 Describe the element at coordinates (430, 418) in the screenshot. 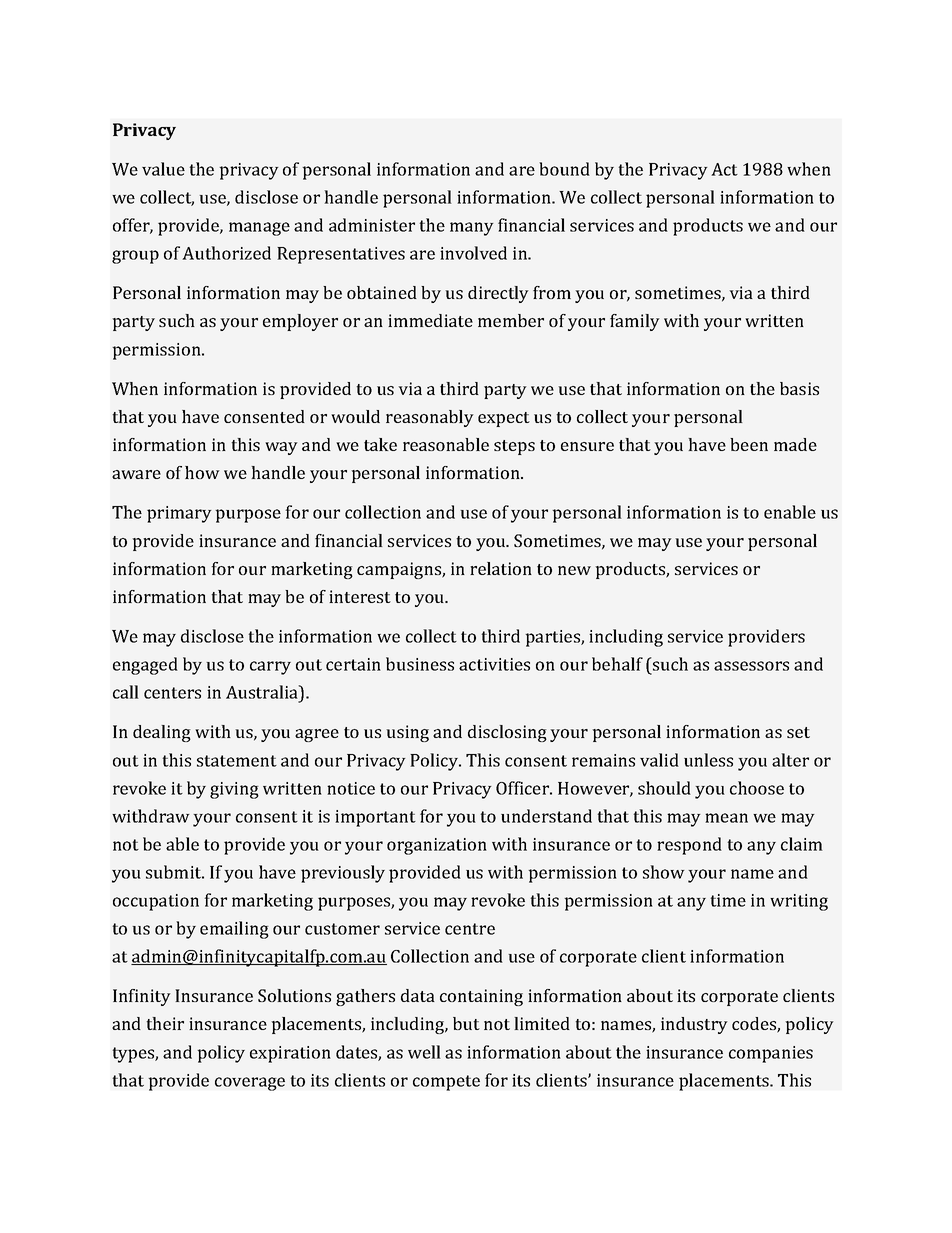

I see `reasonably` at that location.
